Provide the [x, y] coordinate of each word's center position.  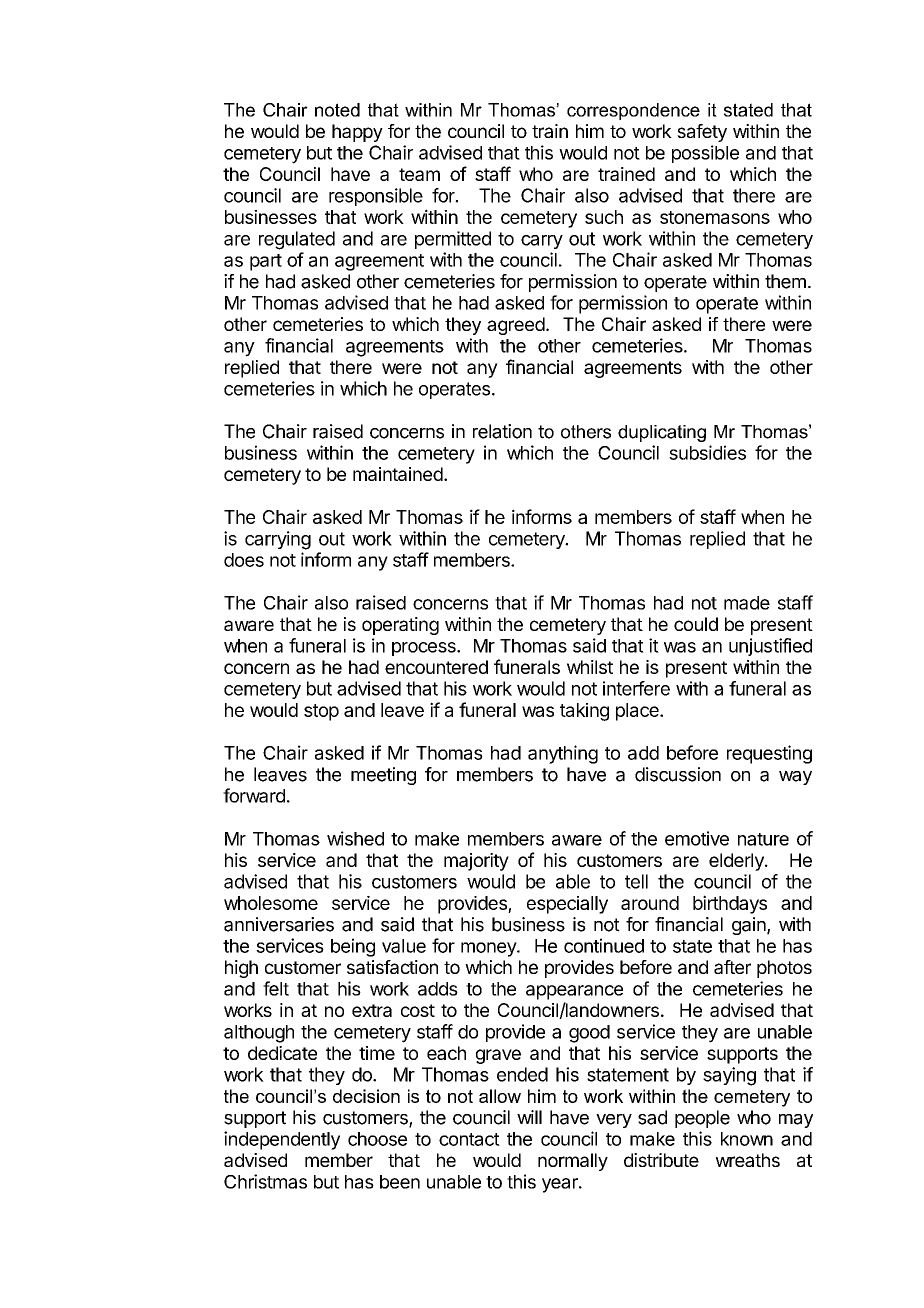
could [696, 624]
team [419, 174]
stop [321, 712]
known [747, 1139]
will [529, 1117]
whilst [590, 667]
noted [337, 110]
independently [282, 1140]
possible [705, 154]
